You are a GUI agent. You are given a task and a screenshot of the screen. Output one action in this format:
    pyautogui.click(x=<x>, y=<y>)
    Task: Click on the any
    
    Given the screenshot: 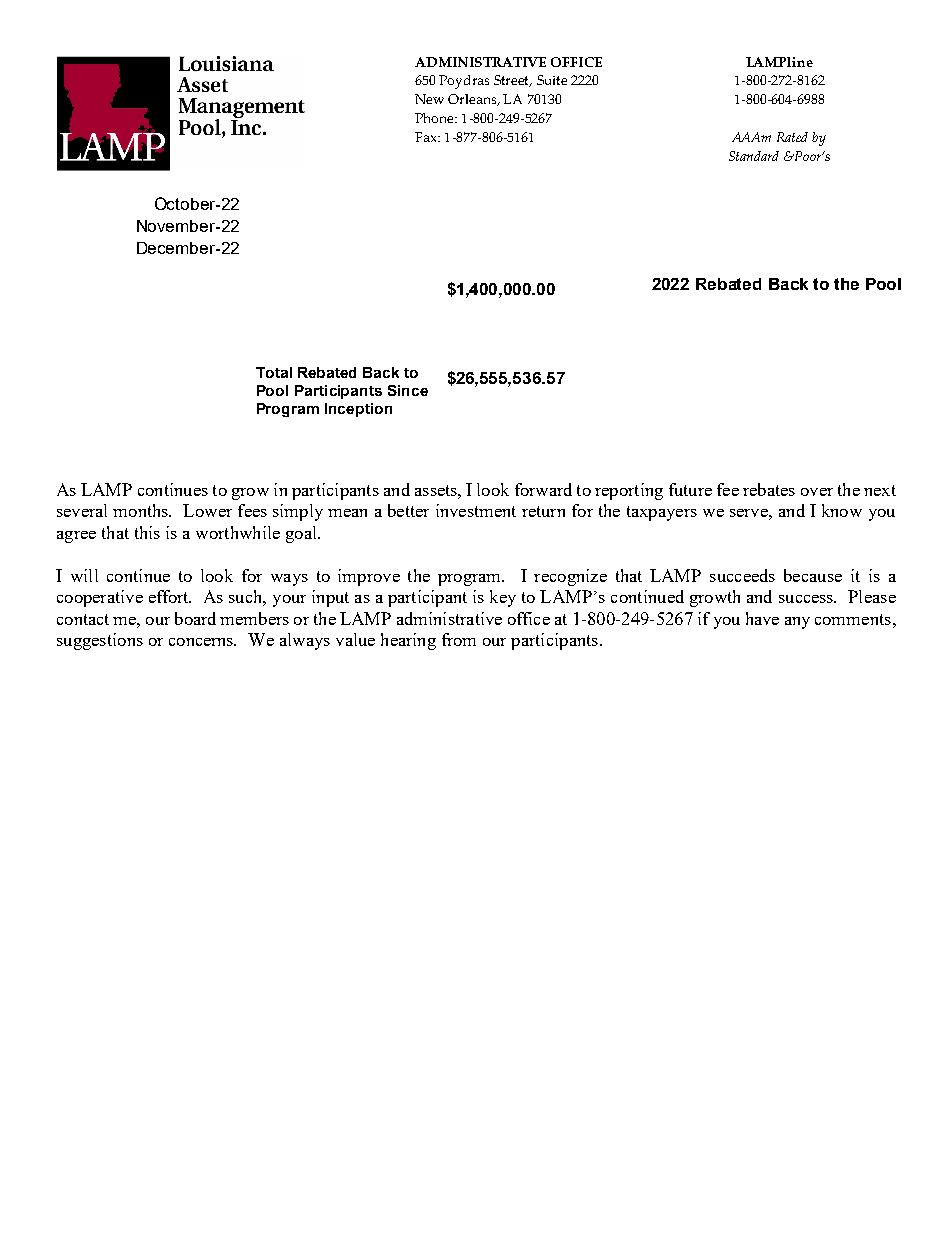 What is the action you would take?
    pyautogui.click(x=797, y=623)
